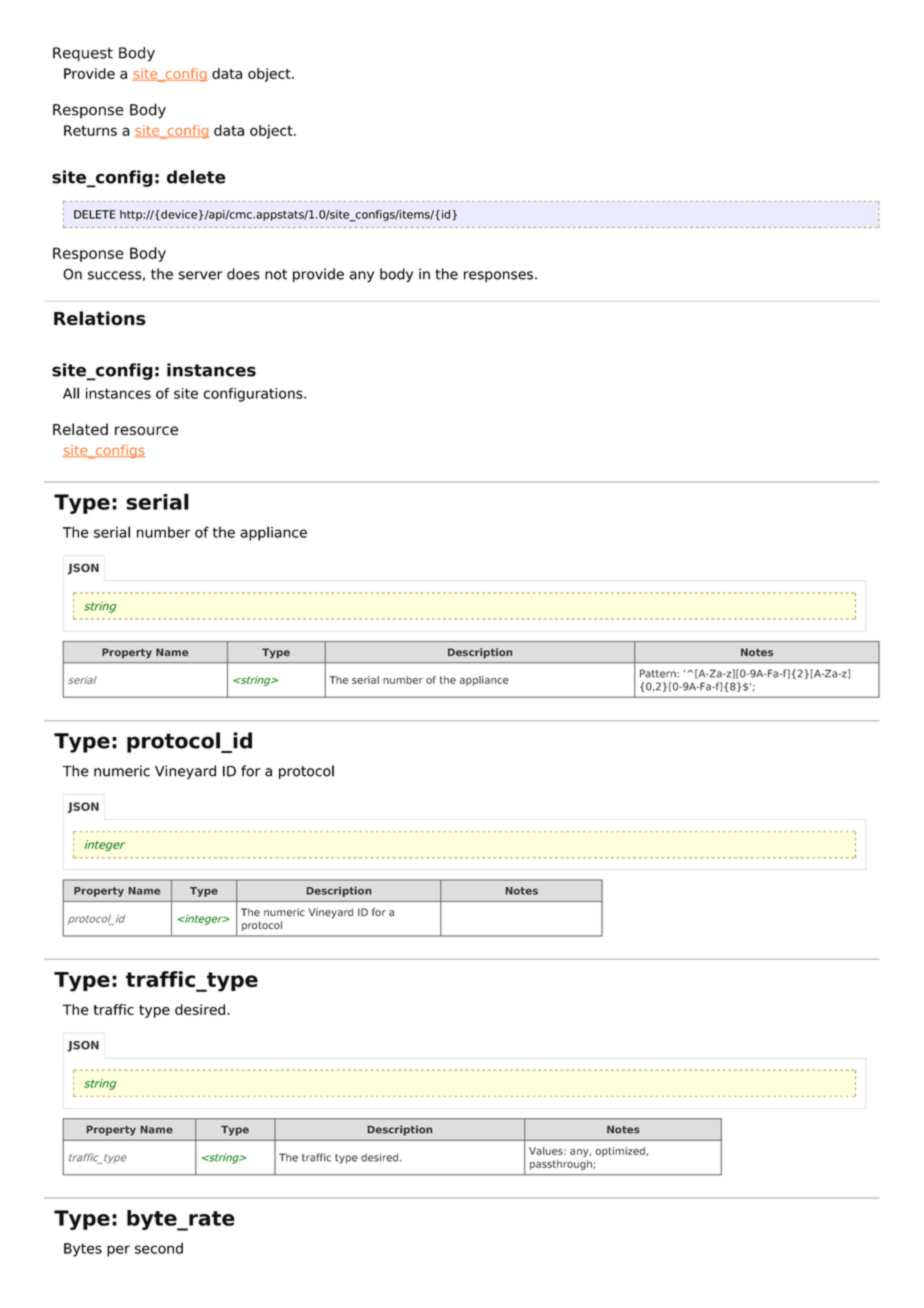 The height and width of the screenshot is (1308, 924). I want to click on passthrough, so click(562, 1165).
